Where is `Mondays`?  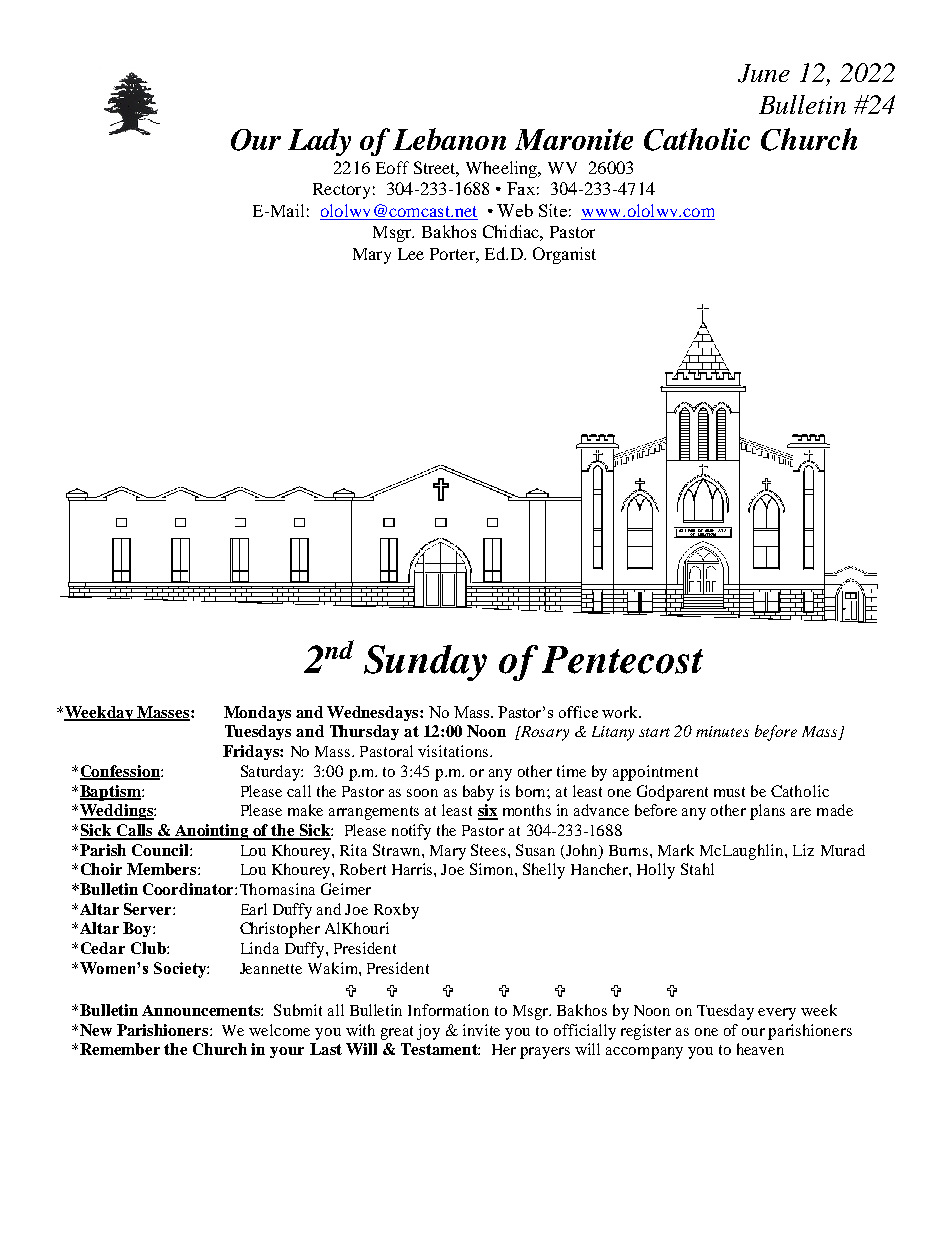
Mondays is located at coordinates (257, 713).
